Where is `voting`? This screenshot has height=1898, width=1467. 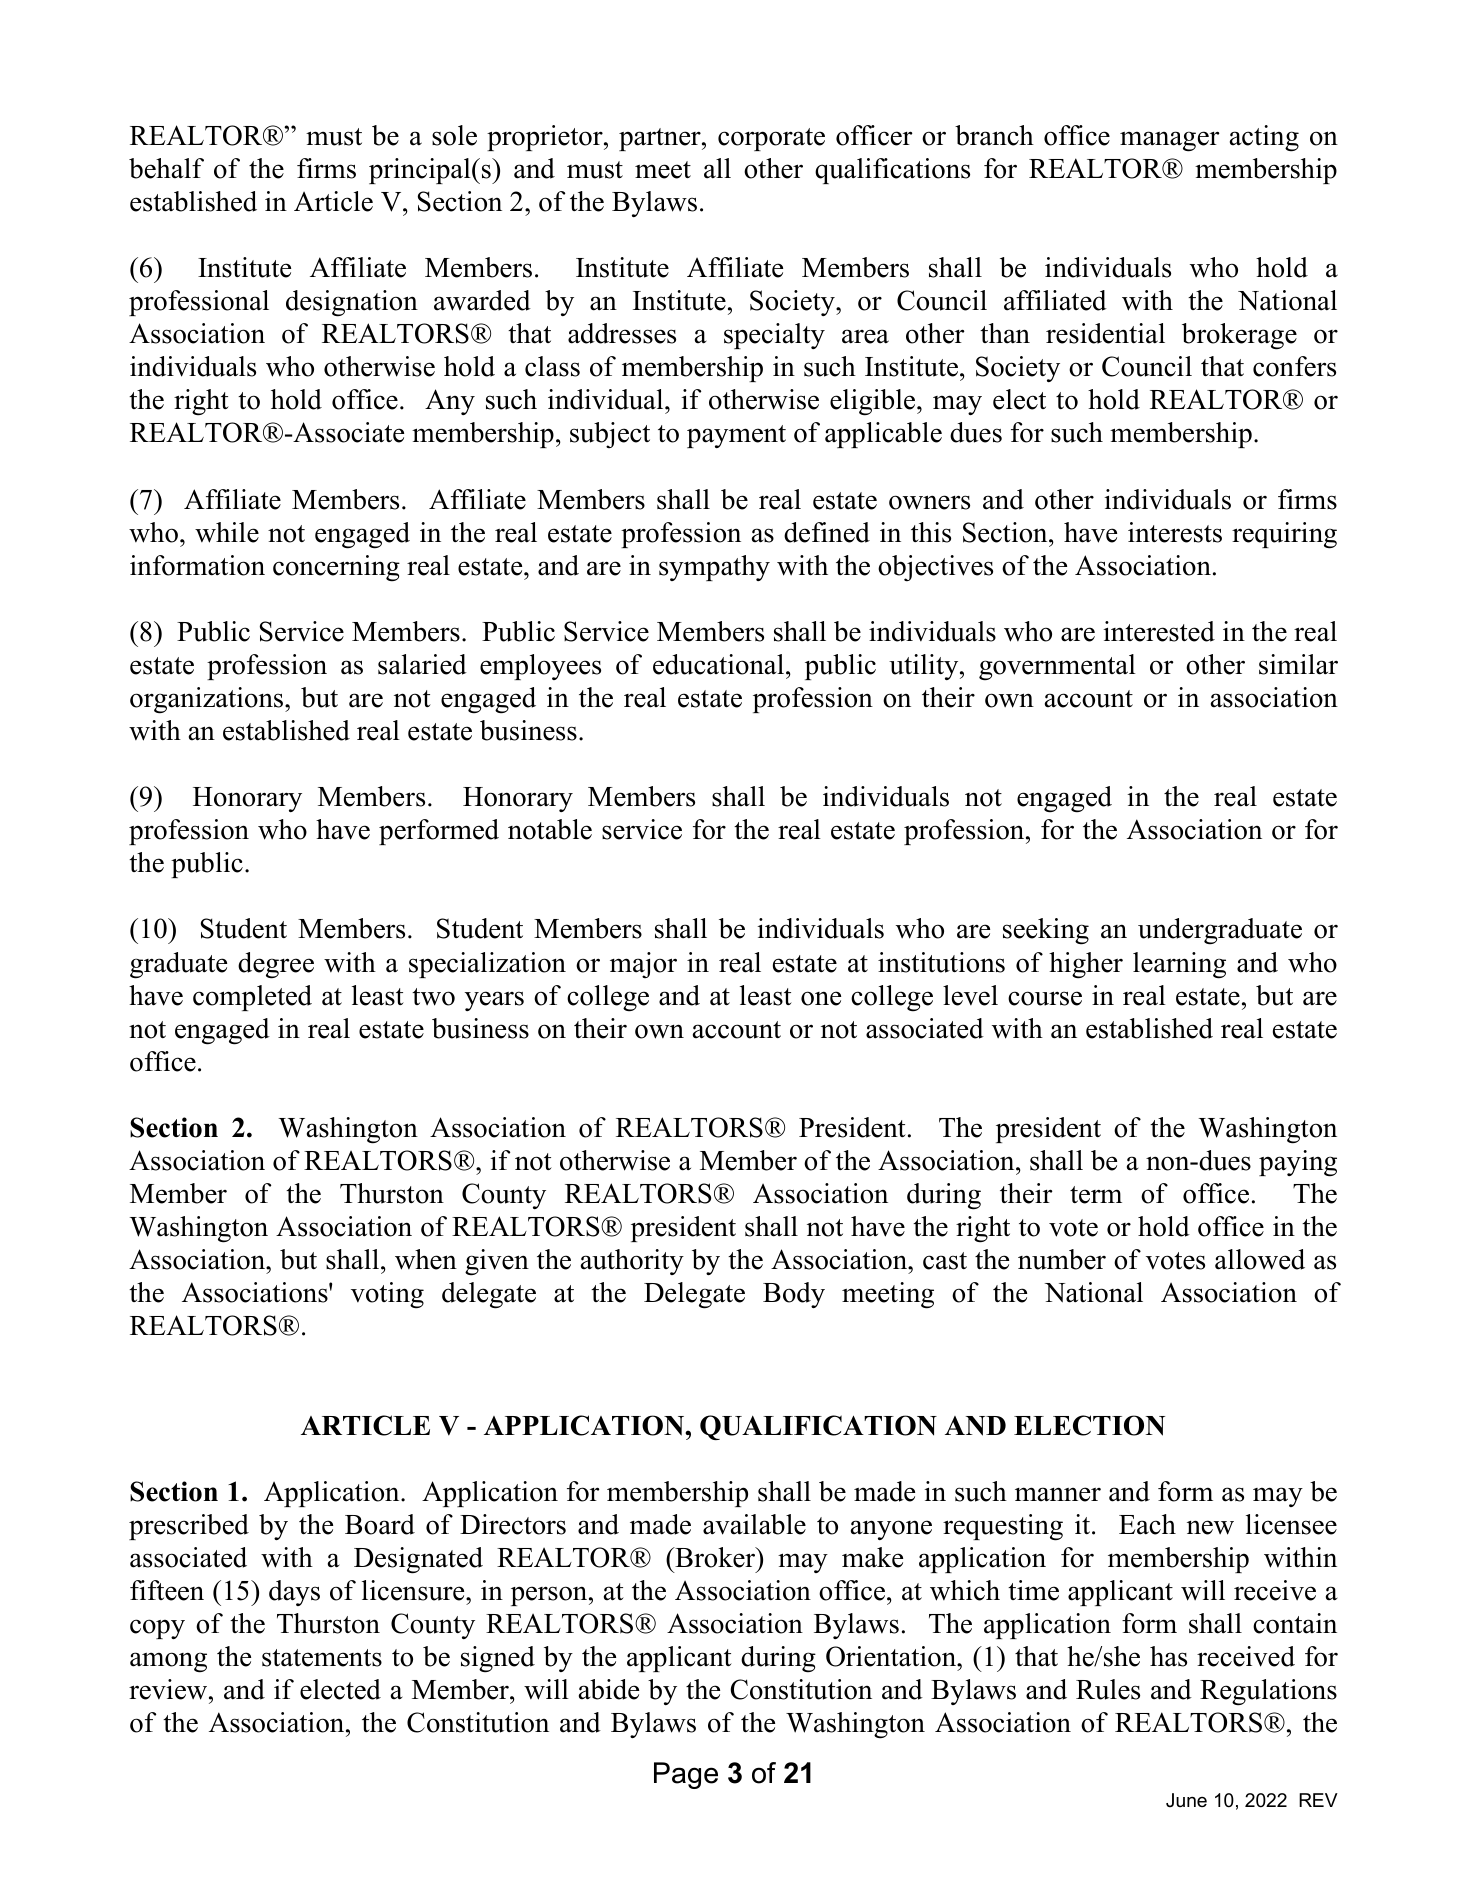
voting is located at coordinates (387, 1295).
